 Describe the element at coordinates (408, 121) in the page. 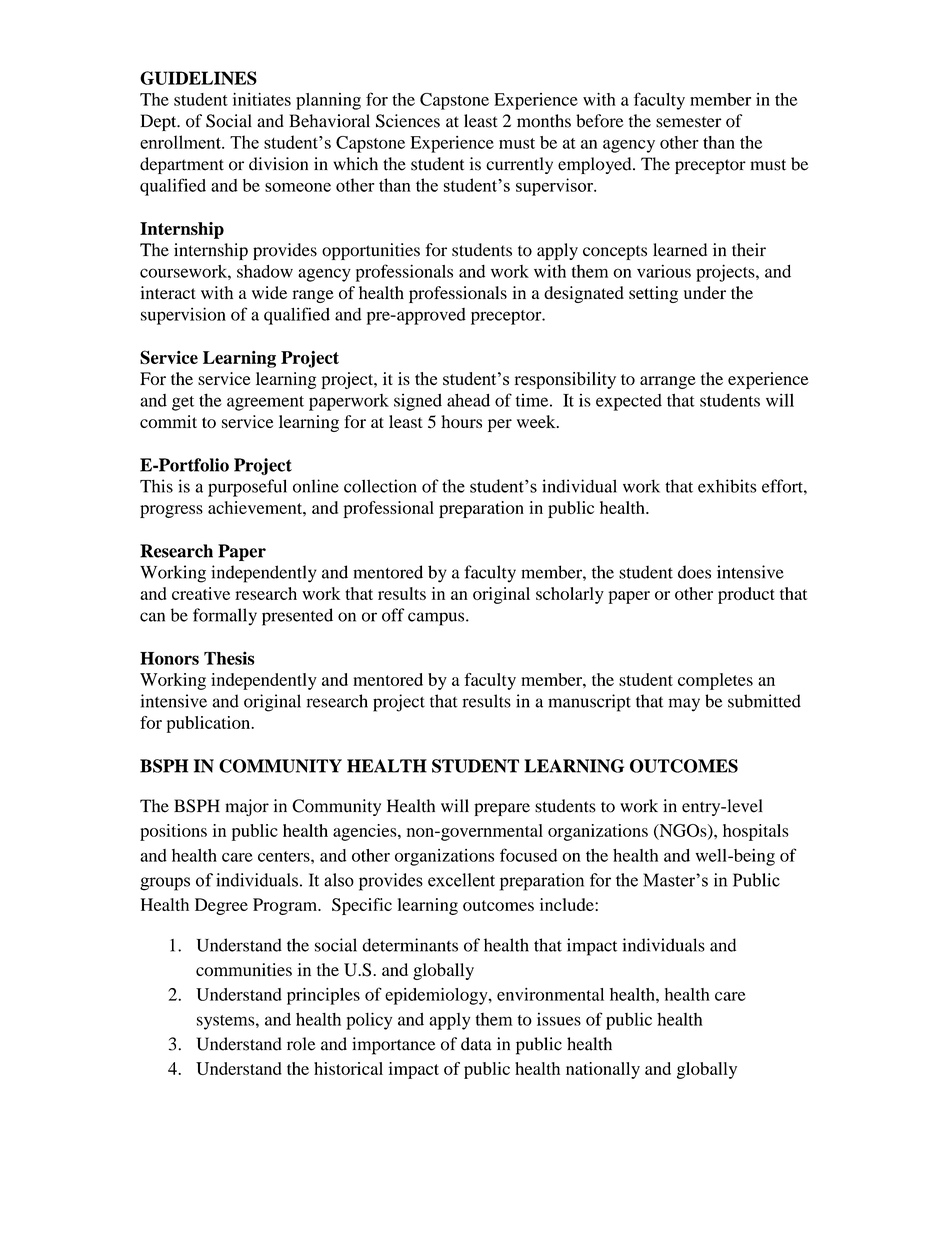

I see `Sciences` at that location.
